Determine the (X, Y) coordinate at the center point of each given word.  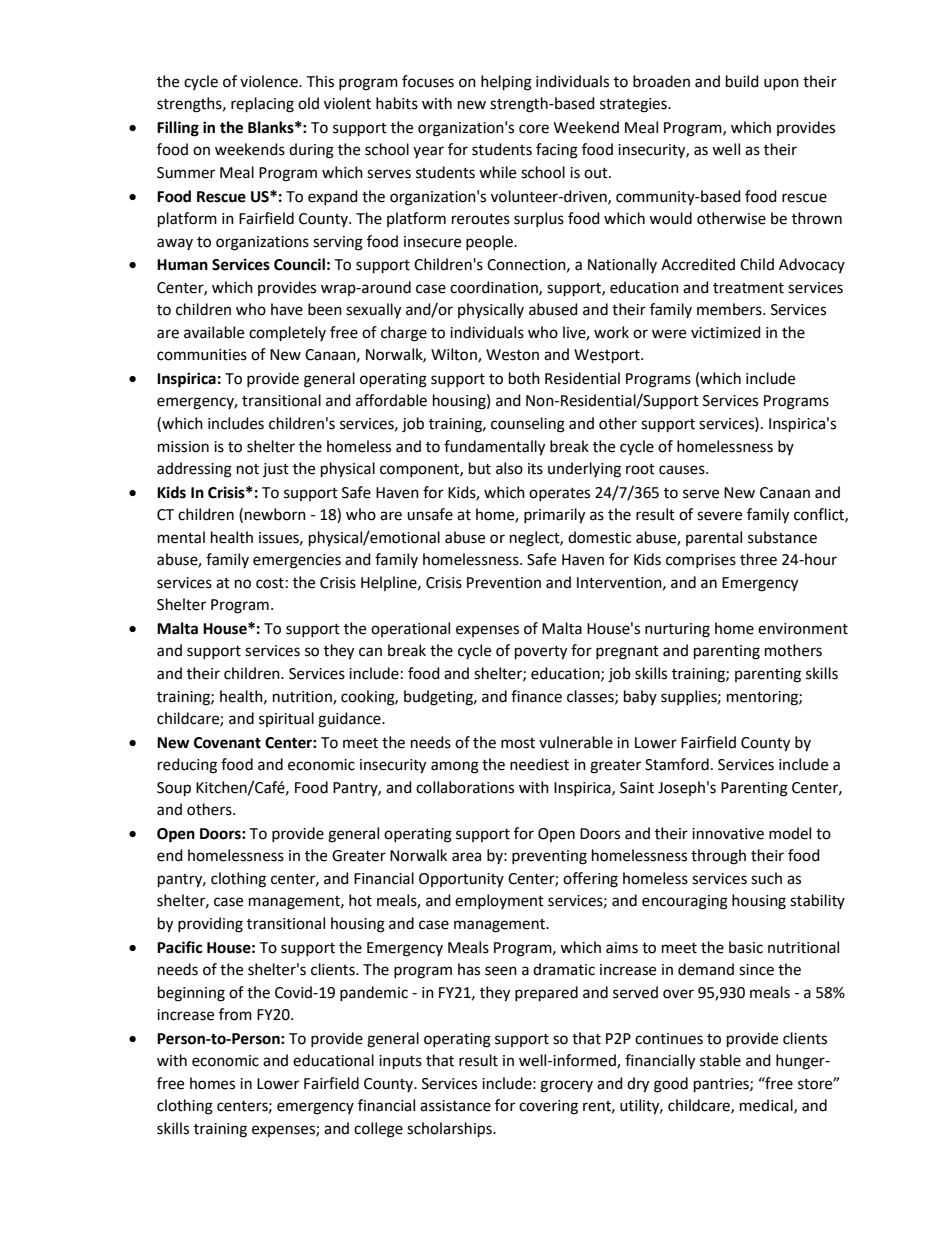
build (742, 81)
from (235, 1014)
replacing (262, 105)
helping (506, 83)
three (758, 559)
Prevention (504, 583)
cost (270, 583)
